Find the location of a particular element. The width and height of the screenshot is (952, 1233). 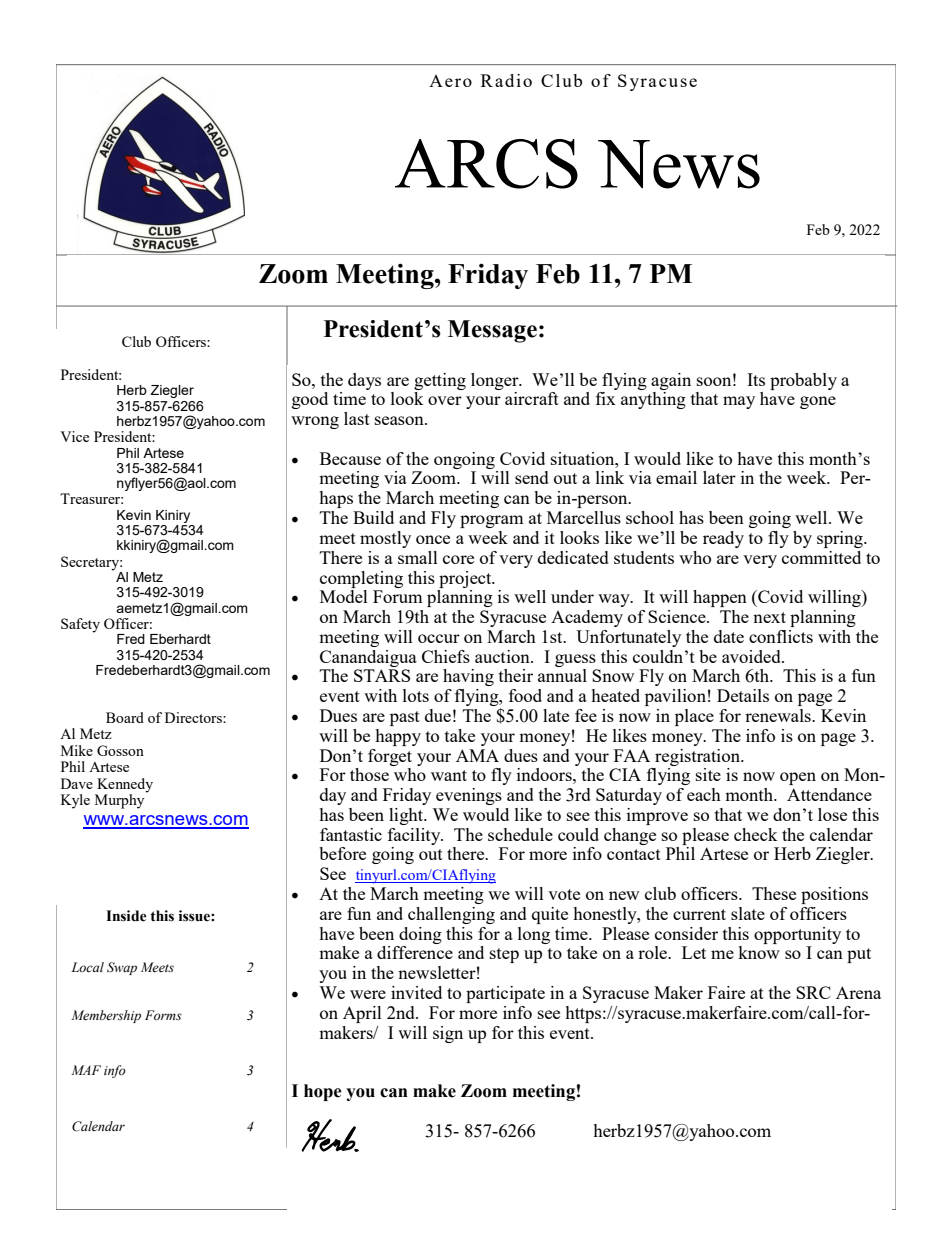

evenings is located at coordinates (469, 796).
